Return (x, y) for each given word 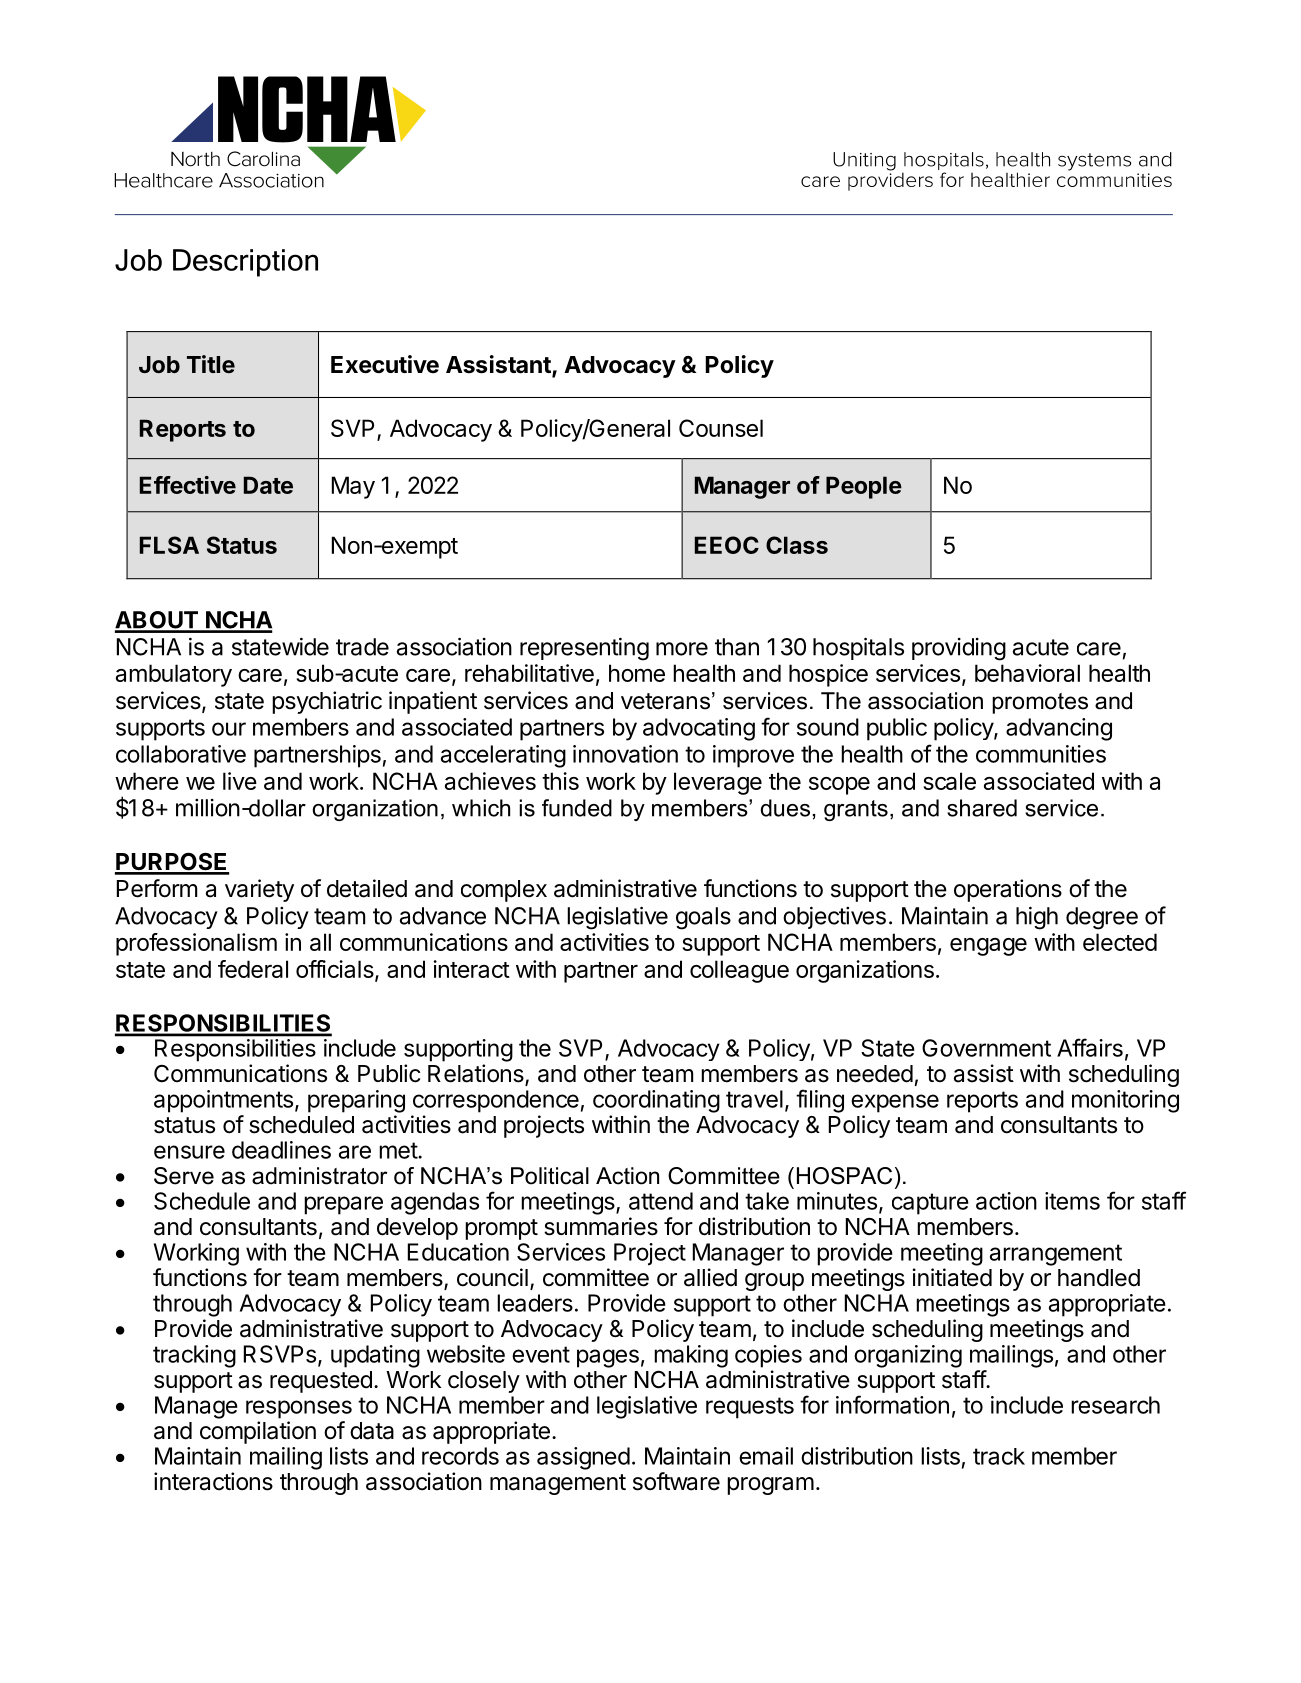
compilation (258, 1432)
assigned (583, 1458)
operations (1008, 890)
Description (245, 263)
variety (259, 890)
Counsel (721, 428)
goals (703, 918)
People (864, 487)
